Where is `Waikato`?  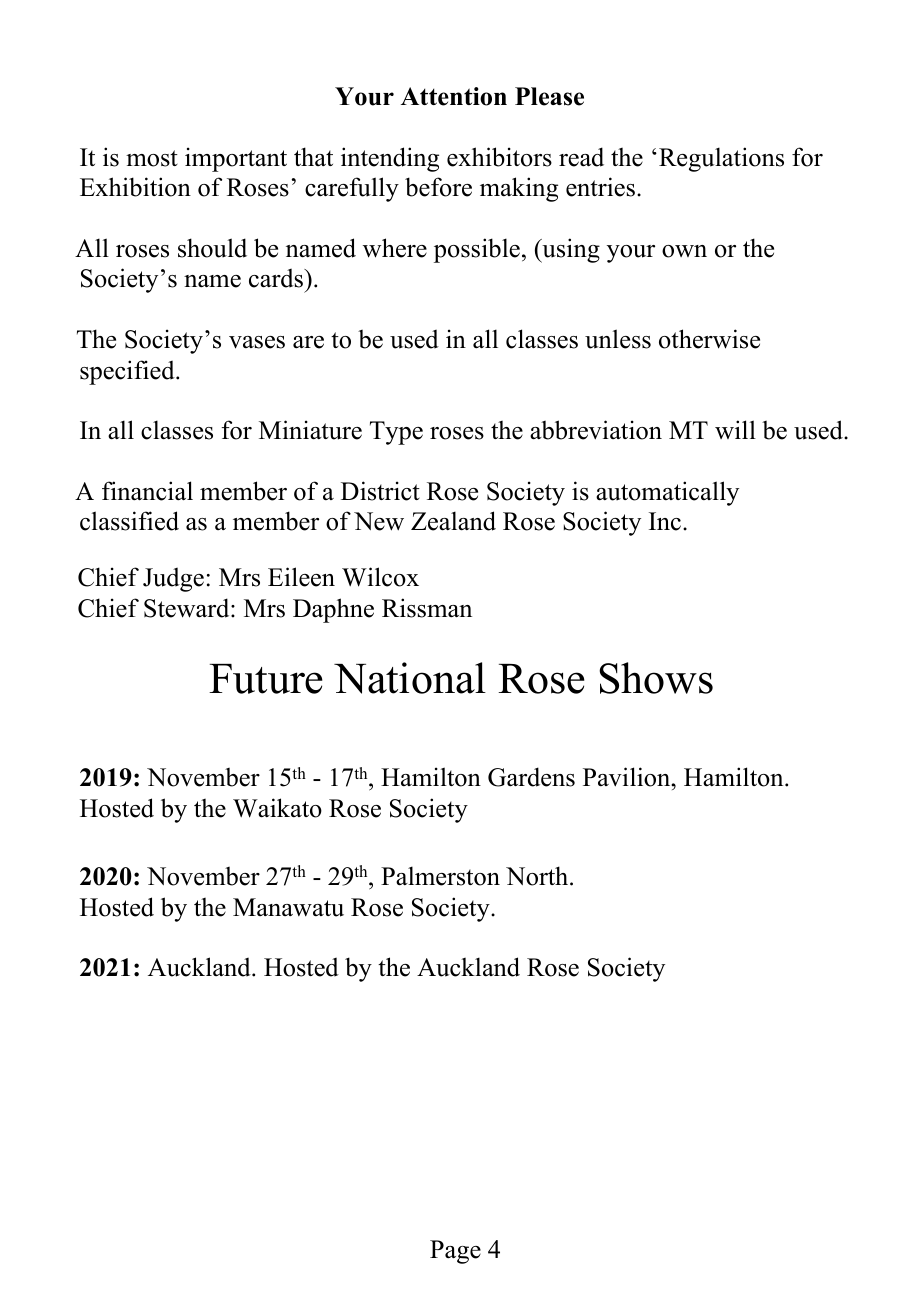 Waikato is located at coordinates (277, 808).
